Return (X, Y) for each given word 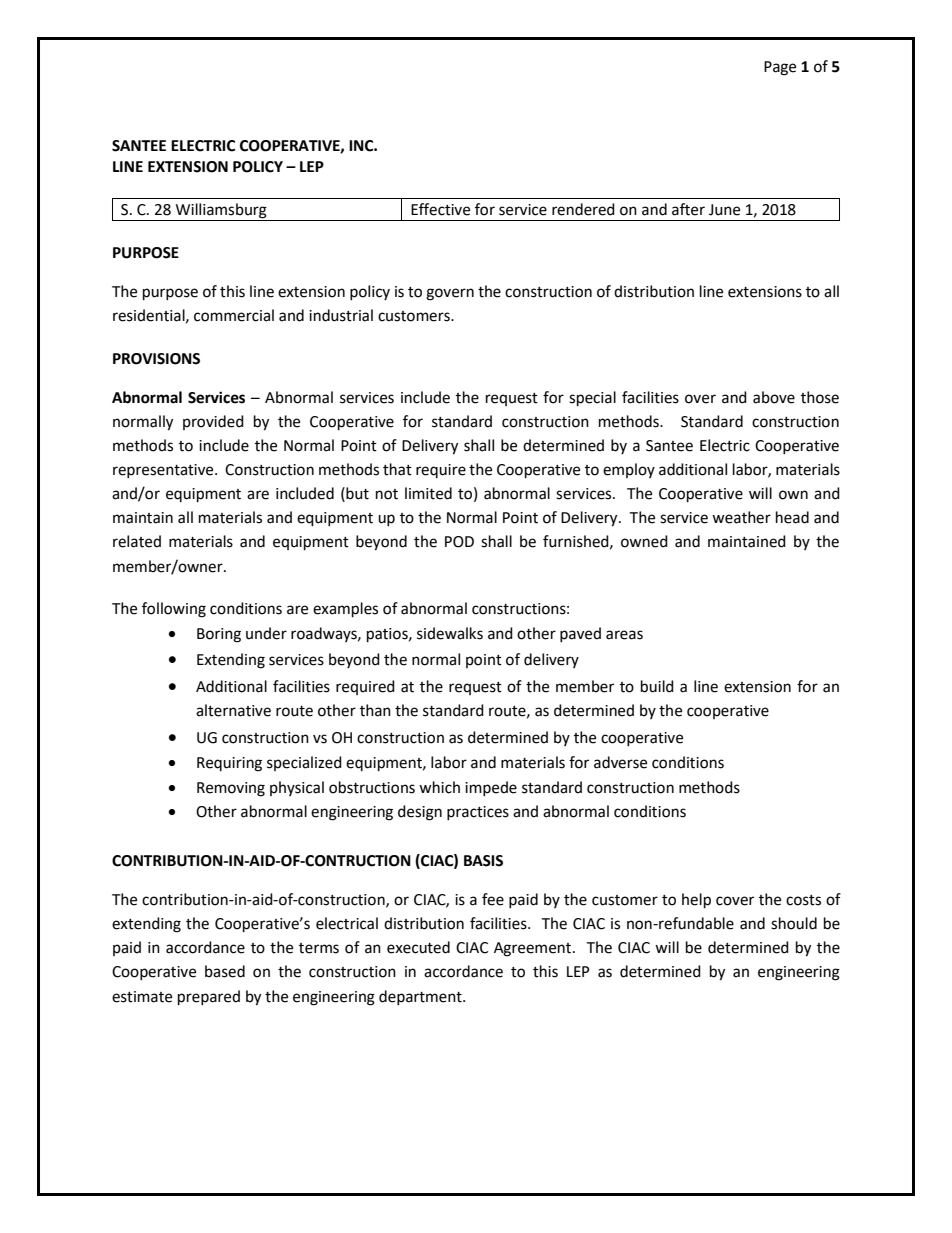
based (225, 971)
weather (741, 517)
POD (459, 542)
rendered (583, 209)
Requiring (229, 764)
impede (491, 788)
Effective (440, 209)
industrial (341, 315)
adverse (620, 762)
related (137, 541)
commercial (234, 315)
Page (780, 68)
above (774, 397)
